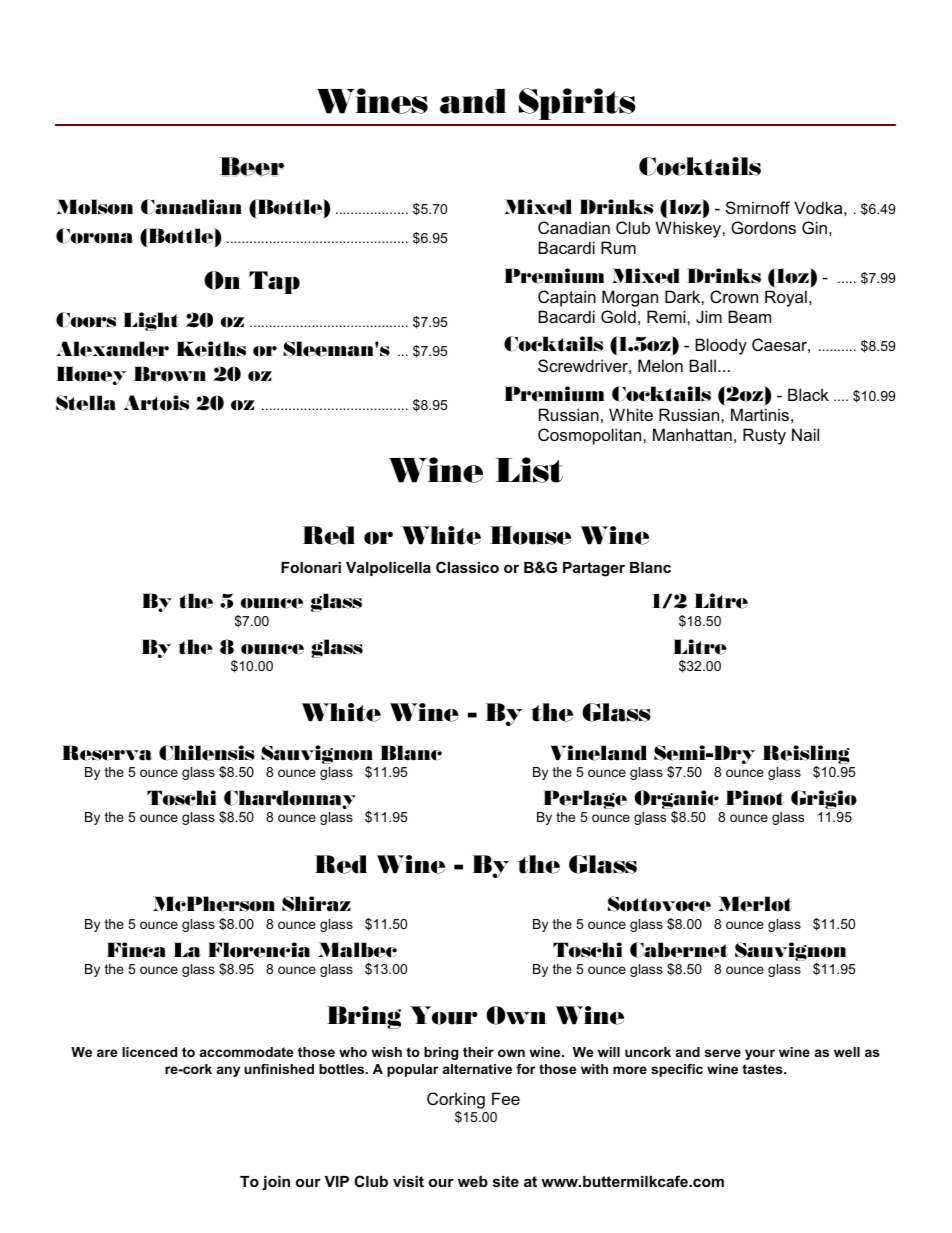 This screenshot has height=1233, width=952. What do you see at coordinates (316, 904) in the screenshot?
I see `Shiraz` at bounding box center [316, 904].
